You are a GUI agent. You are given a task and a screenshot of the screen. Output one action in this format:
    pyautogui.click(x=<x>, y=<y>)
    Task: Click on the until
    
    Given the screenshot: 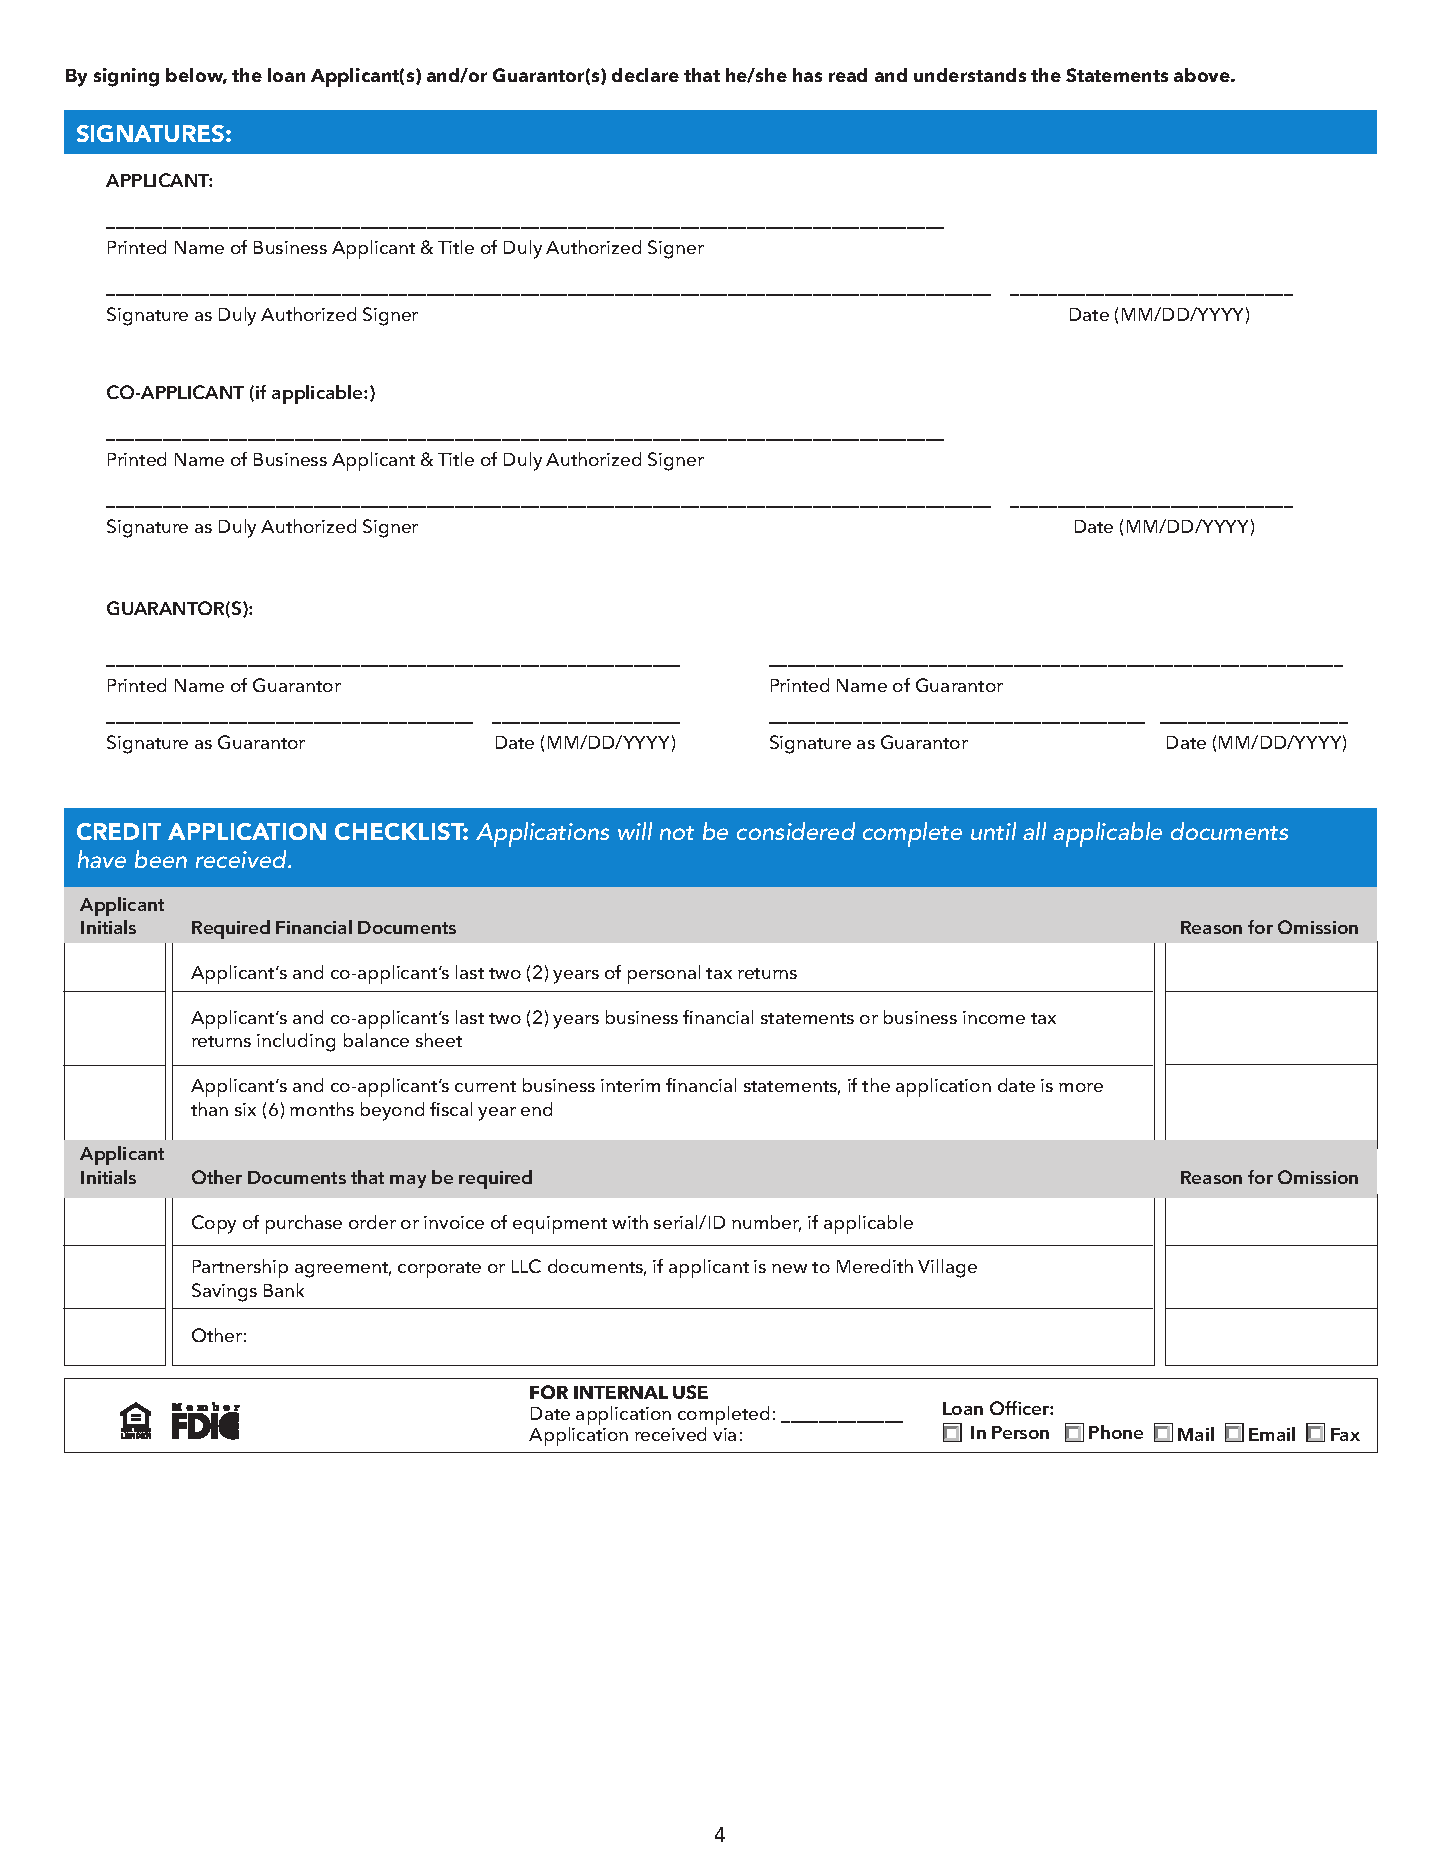 What is the action you would take?
    pyautogui.click(x=993, y=831)
